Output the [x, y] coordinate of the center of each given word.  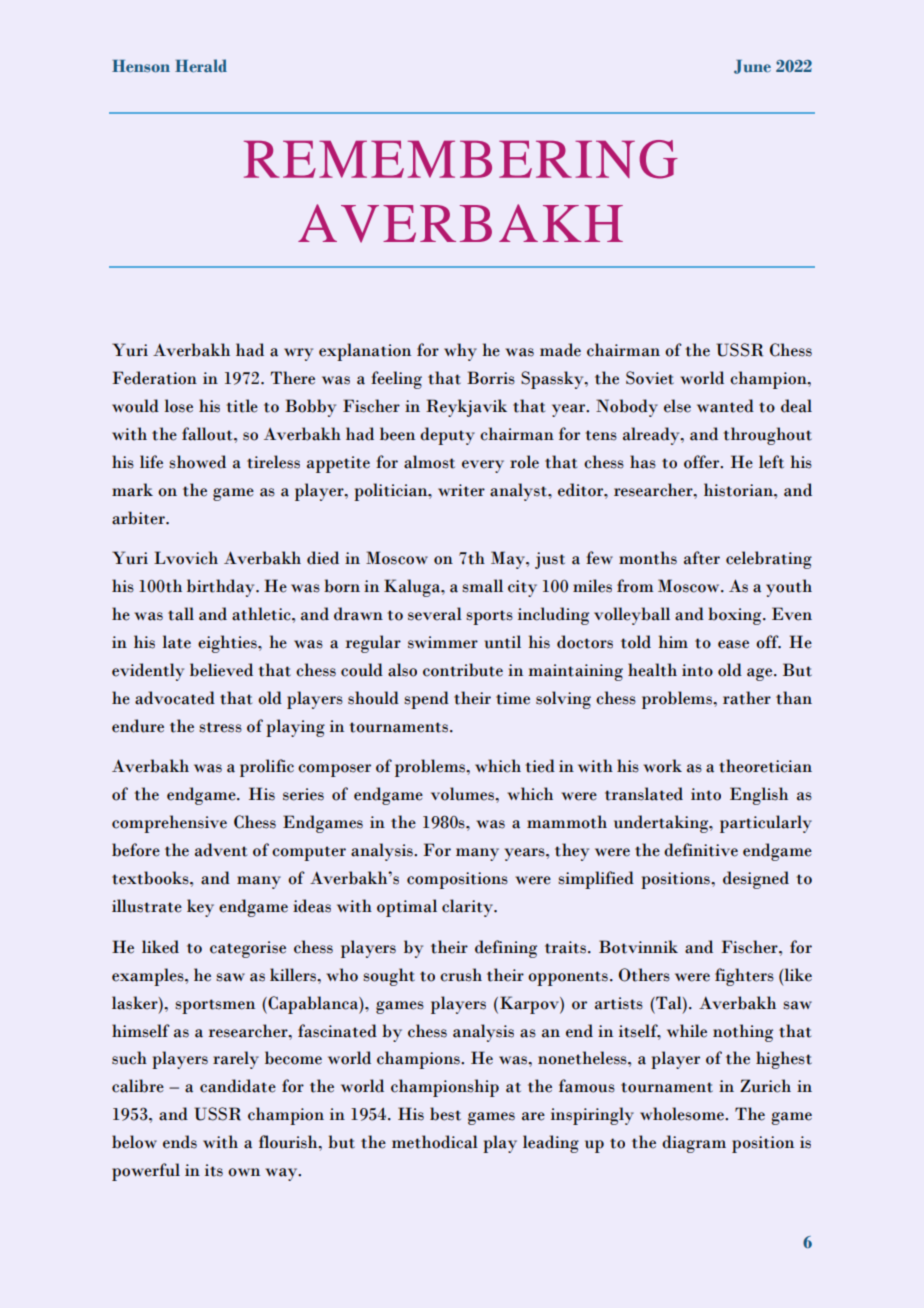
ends [180, 1142]
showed [197, 462]
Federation [154, 378]
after [702, 558]
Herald [201, 66]
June [752, 67]
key [200, 908]
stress [220, 727]
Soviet [650, 378]
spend [426, 700]
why [460, 352]
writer [461, 490]
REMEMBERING [461, 159]
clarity [468, 908]
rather [747, 698]
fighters [744, 977]
